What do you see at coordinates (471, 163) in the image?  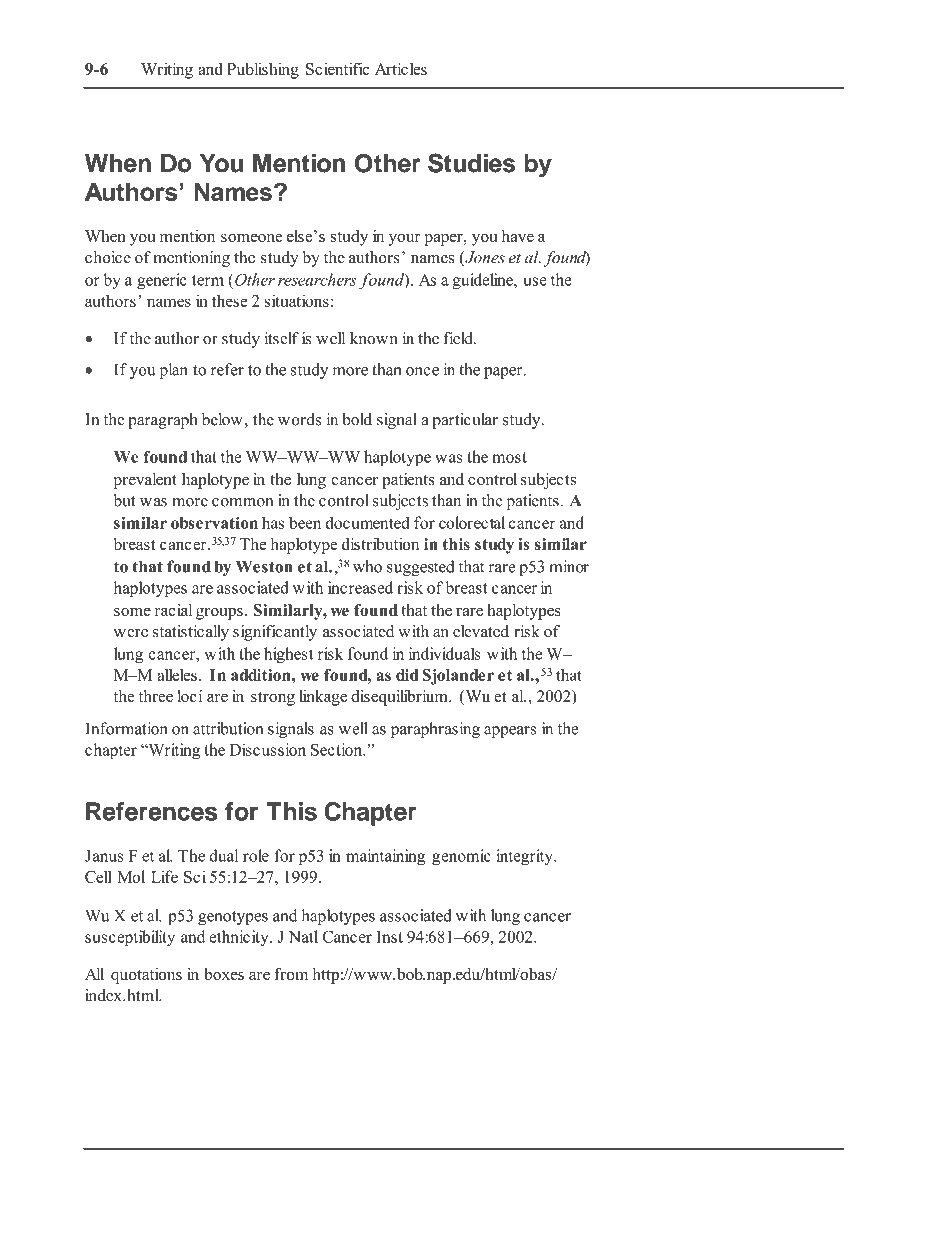 I see `Studies` at bounding box center [471, 163].
